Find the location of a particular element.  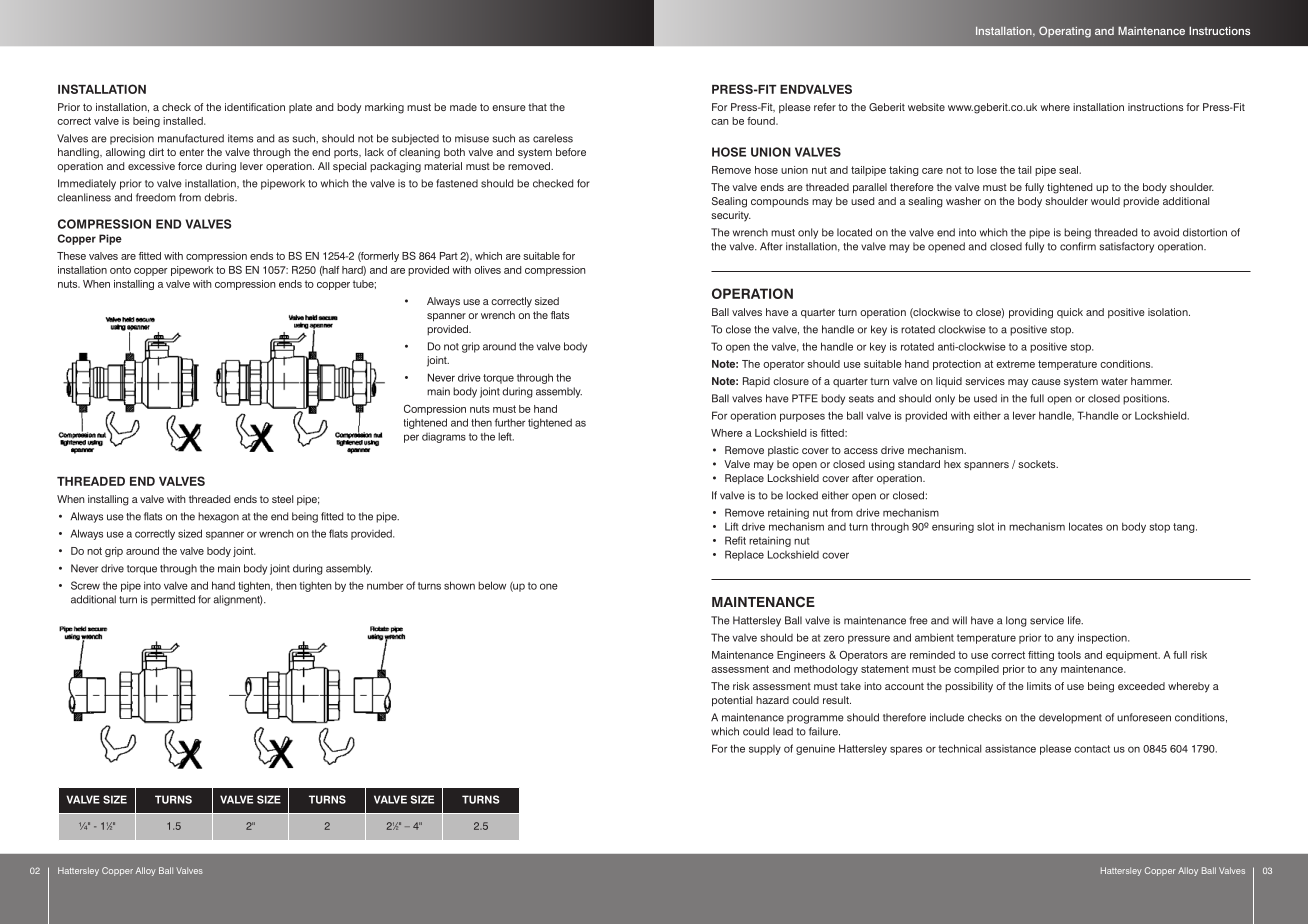

Operating is located at coordinates (1065, 32).
